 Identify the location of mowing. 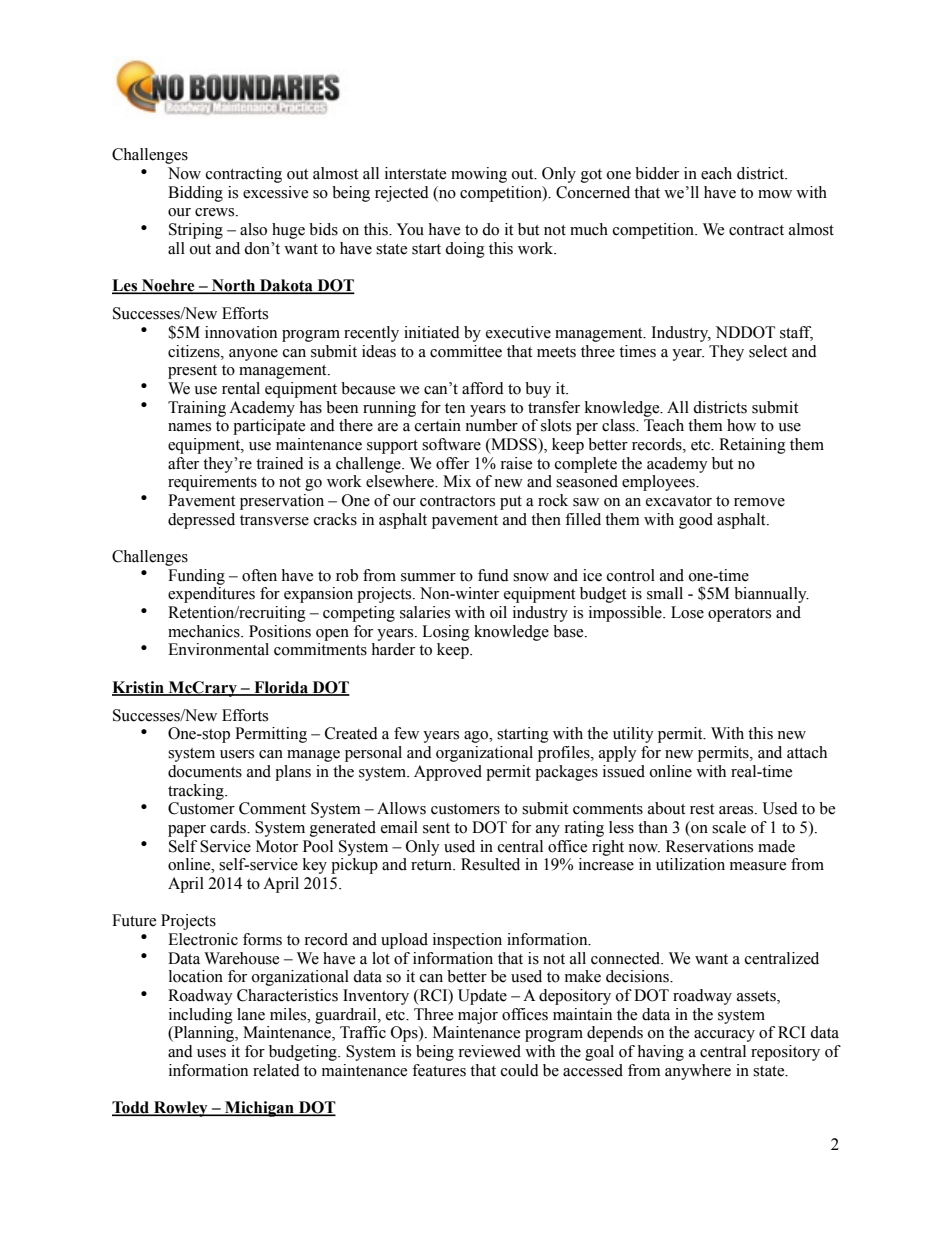
(479, 175).
